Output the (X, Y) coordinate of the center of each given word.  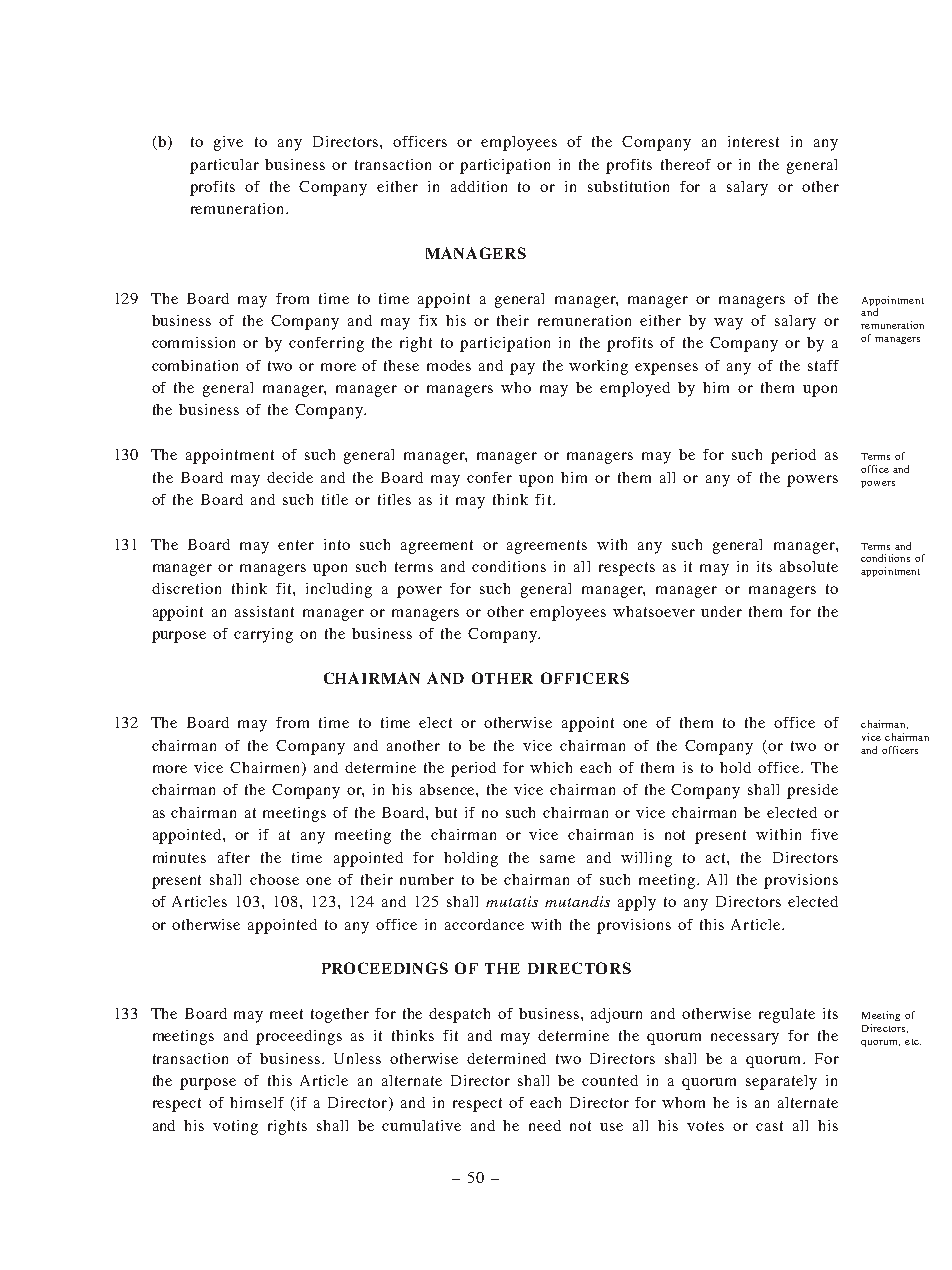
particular (224, 166)
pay (522, 369)
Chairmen (264, 767)
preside (812, 791)
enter (296, 545)
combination (195, 365)
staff (823, 365)
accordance (484, 924)
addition (479, 186)
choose (274, 879)
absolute (809, 566)
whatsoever (654, 611)
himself (257, 1102)
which (551, 767)
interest (753, 141)
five (824, 834)
